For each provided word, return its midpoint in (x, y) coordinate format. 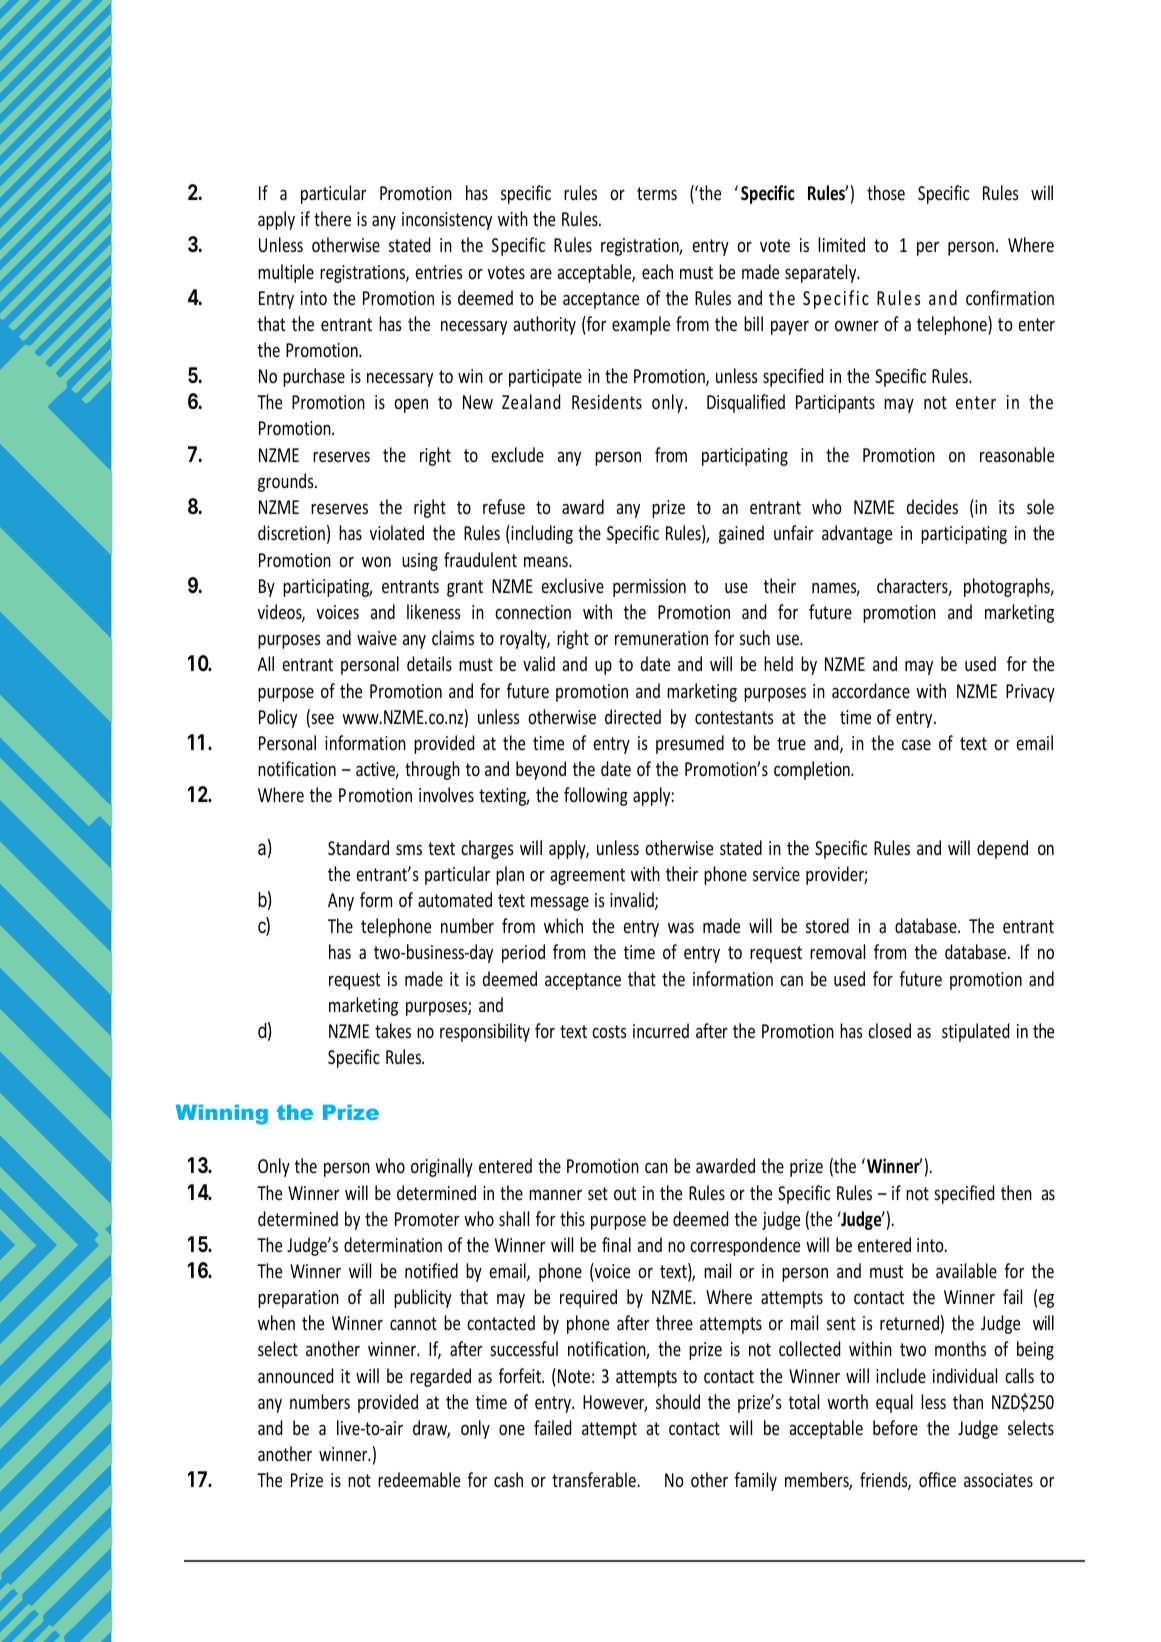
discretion (291, 532)
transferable (595, 1479)
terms (657, 193)
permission (649, 588)
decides (932, 506)
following (596, 796)
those (886, 192)
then (1016, 1192)
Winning (222, 1114)
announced (295, 1375)
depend (1002, 849)
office (937, 1479)
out (625, 1193)
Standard (358, 847)
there (332, 218)
